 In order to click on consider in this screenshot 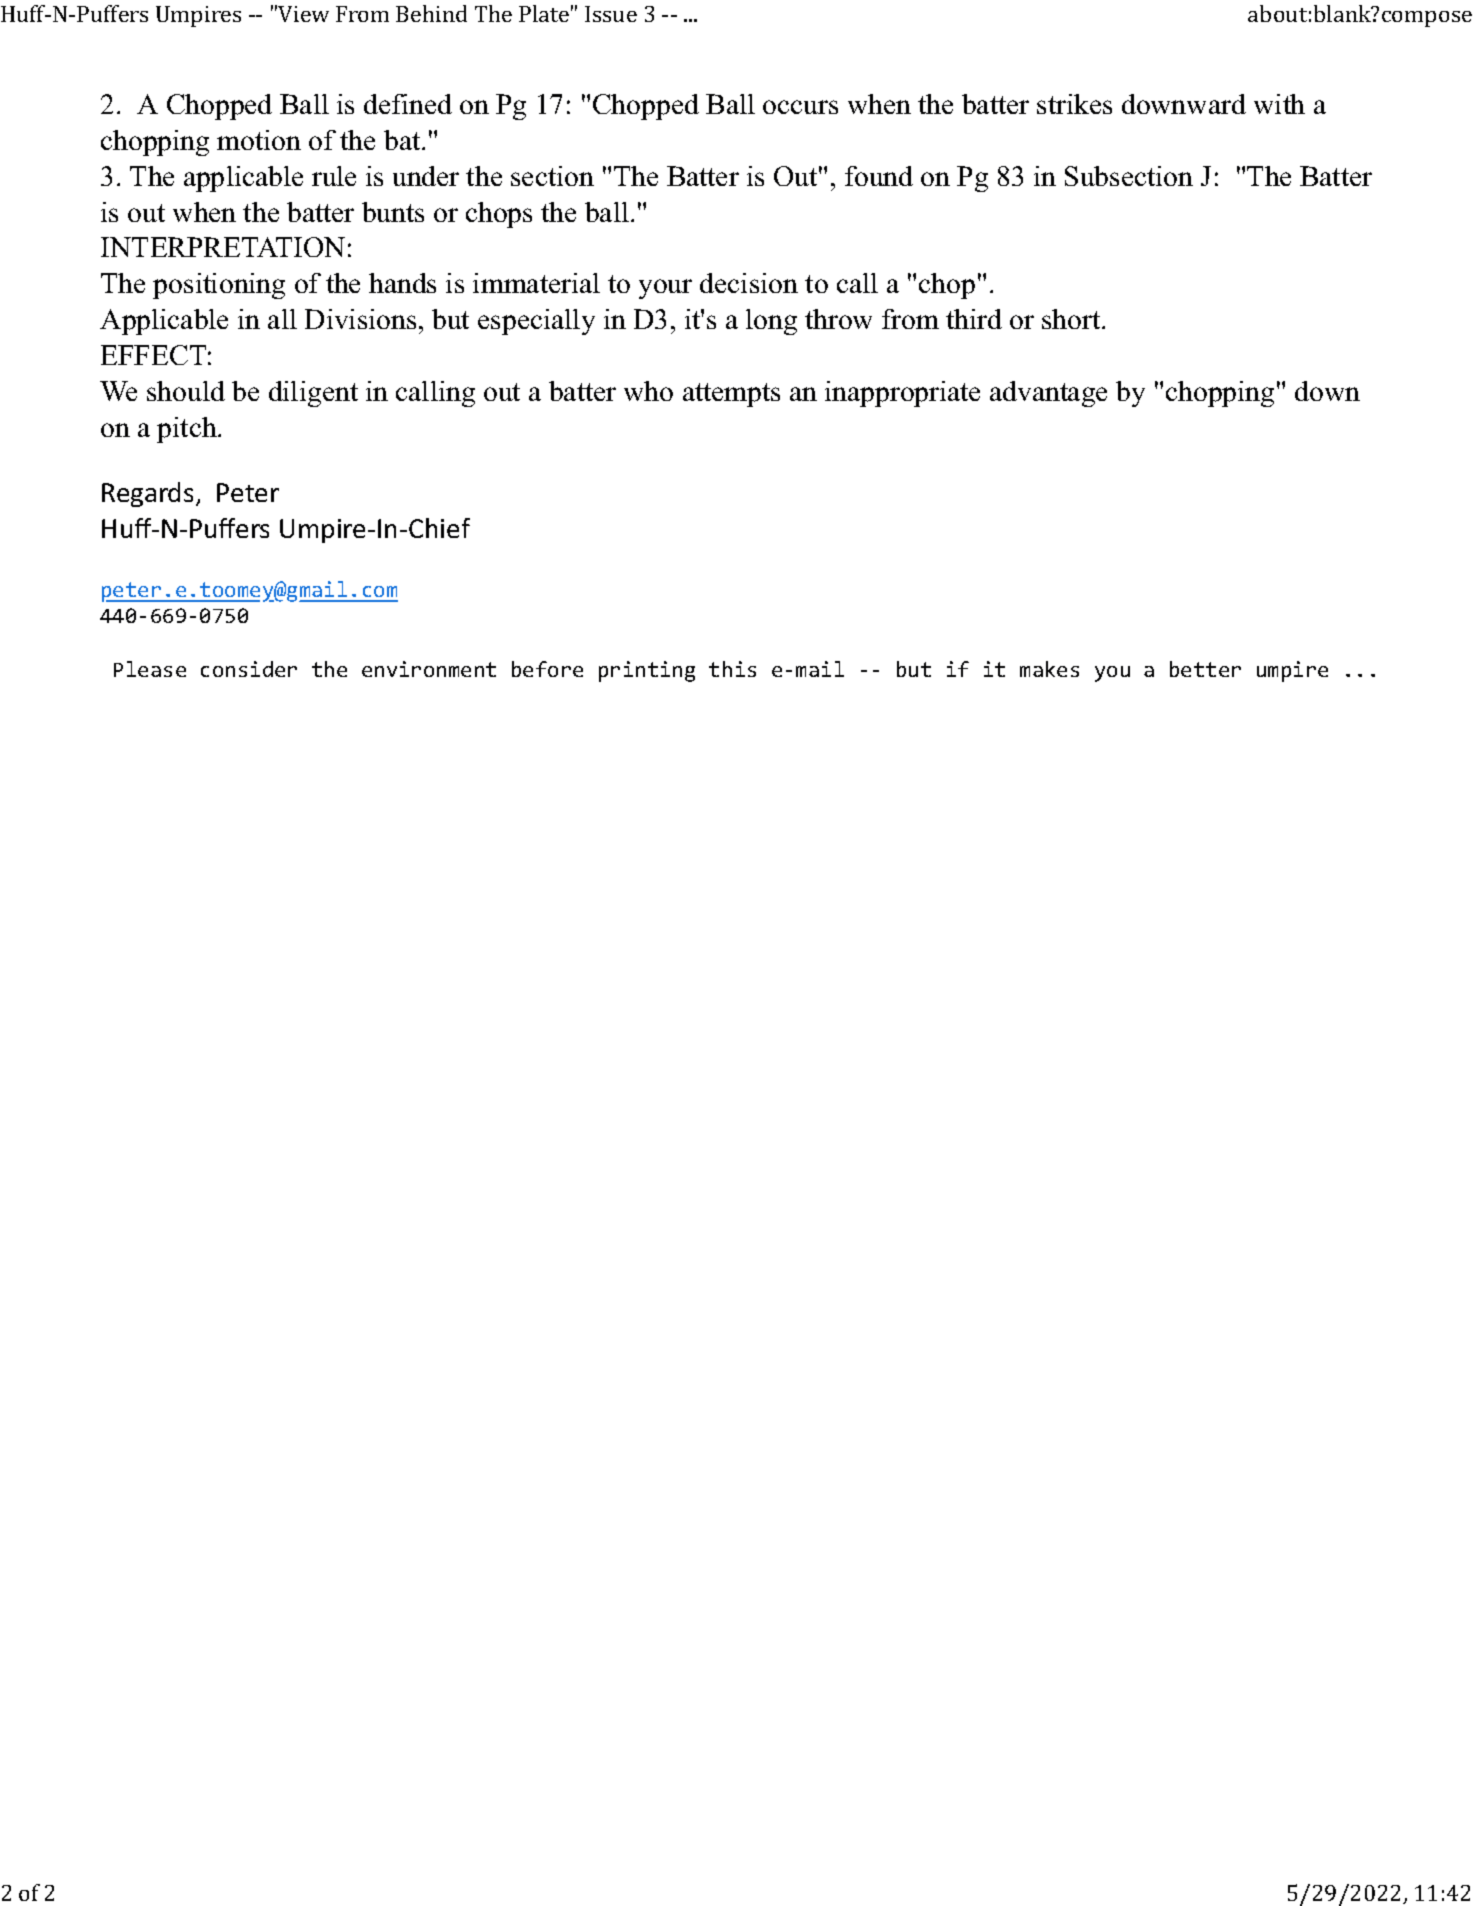, I will do `click(249, 669)`.
